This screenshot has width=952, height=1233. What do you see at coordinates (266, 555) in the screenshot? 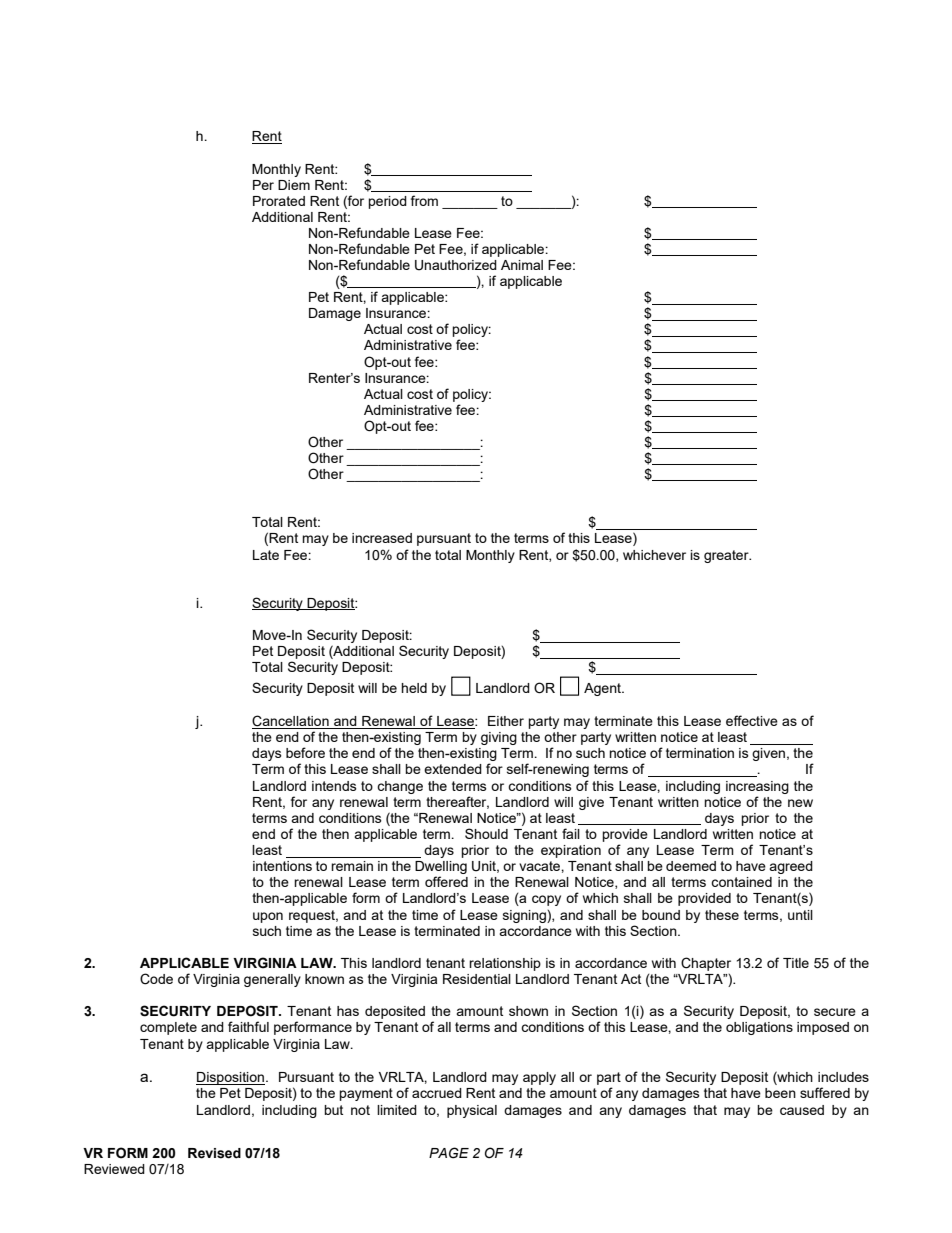
I see `Late` at bounding box center [266, 555].
